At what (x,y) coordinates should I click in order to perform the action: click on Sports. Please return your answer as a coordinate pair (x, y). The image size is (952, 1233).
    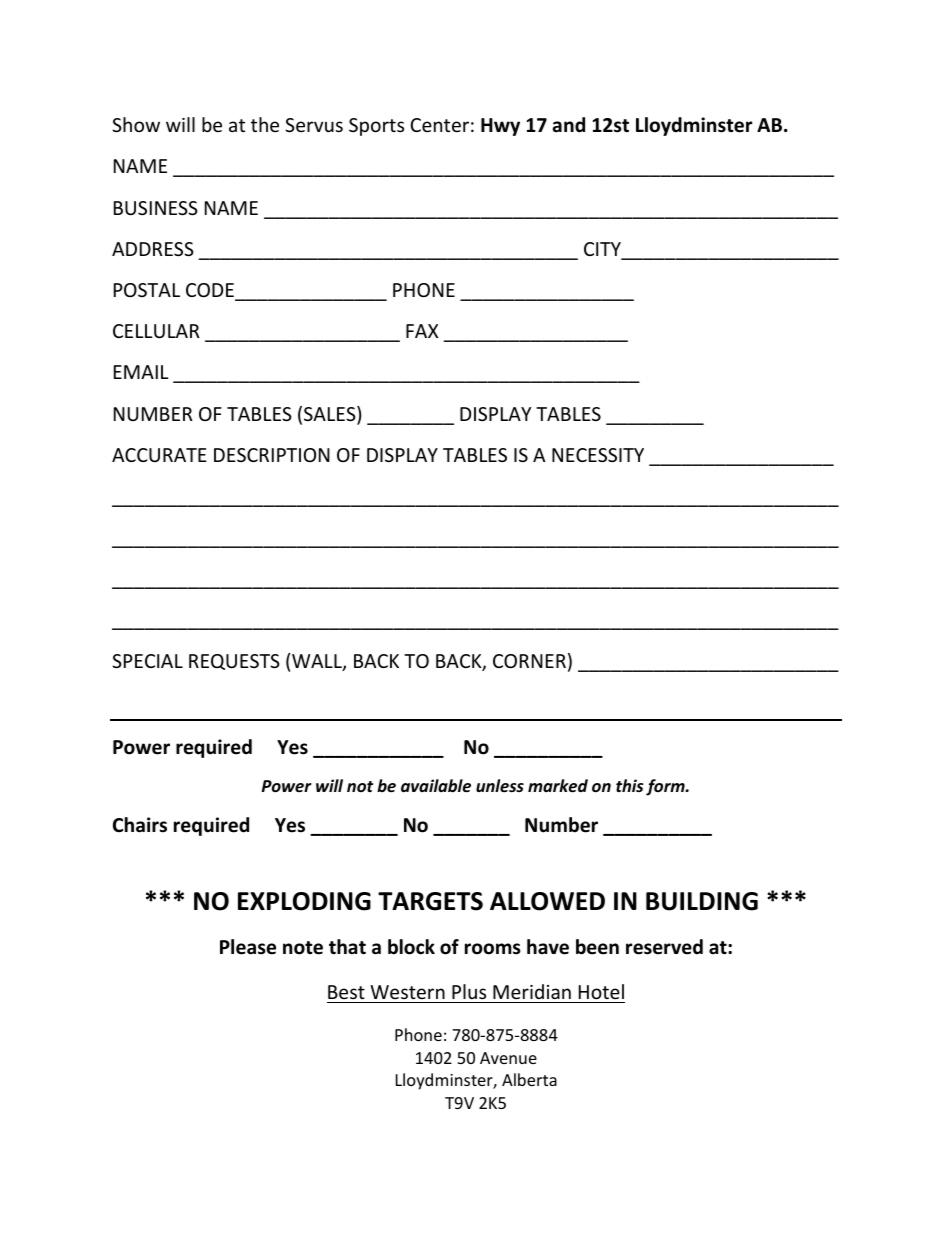
    Looking at the image, I should click on (376, 127).
